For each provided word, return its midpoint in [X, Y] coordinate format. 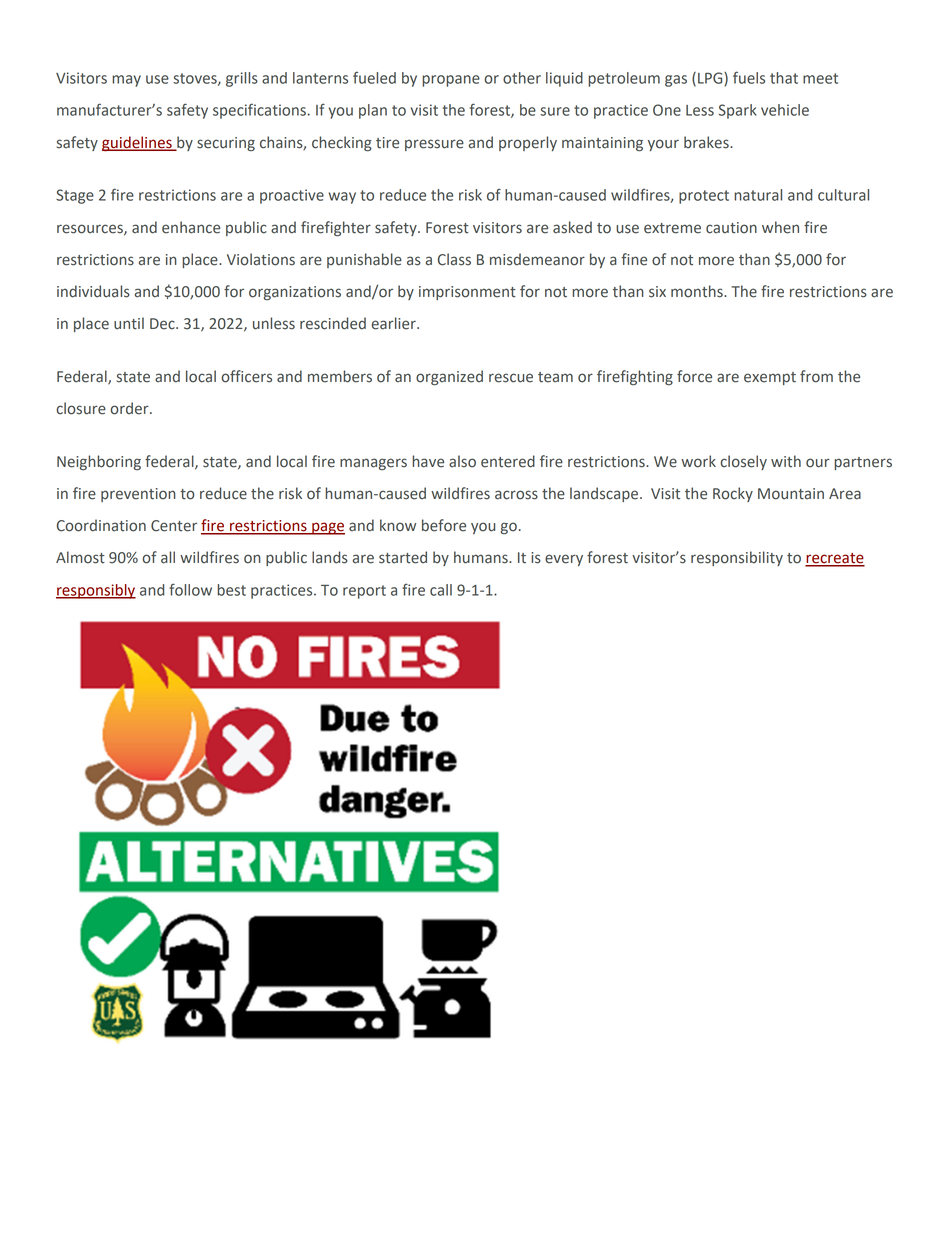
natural [758, 195]
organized [449, 378]
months [698, 291]
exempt [770, 378]
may [126, 81]
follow [190, 589]
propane [451, 81]
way [342, 198]
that [784, 78]
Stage [75, 196]
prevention [138, 495]
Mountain [791, 494]
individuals [93, 291]
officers [246, 376]
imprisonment [467, 293]
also [462, 461]
